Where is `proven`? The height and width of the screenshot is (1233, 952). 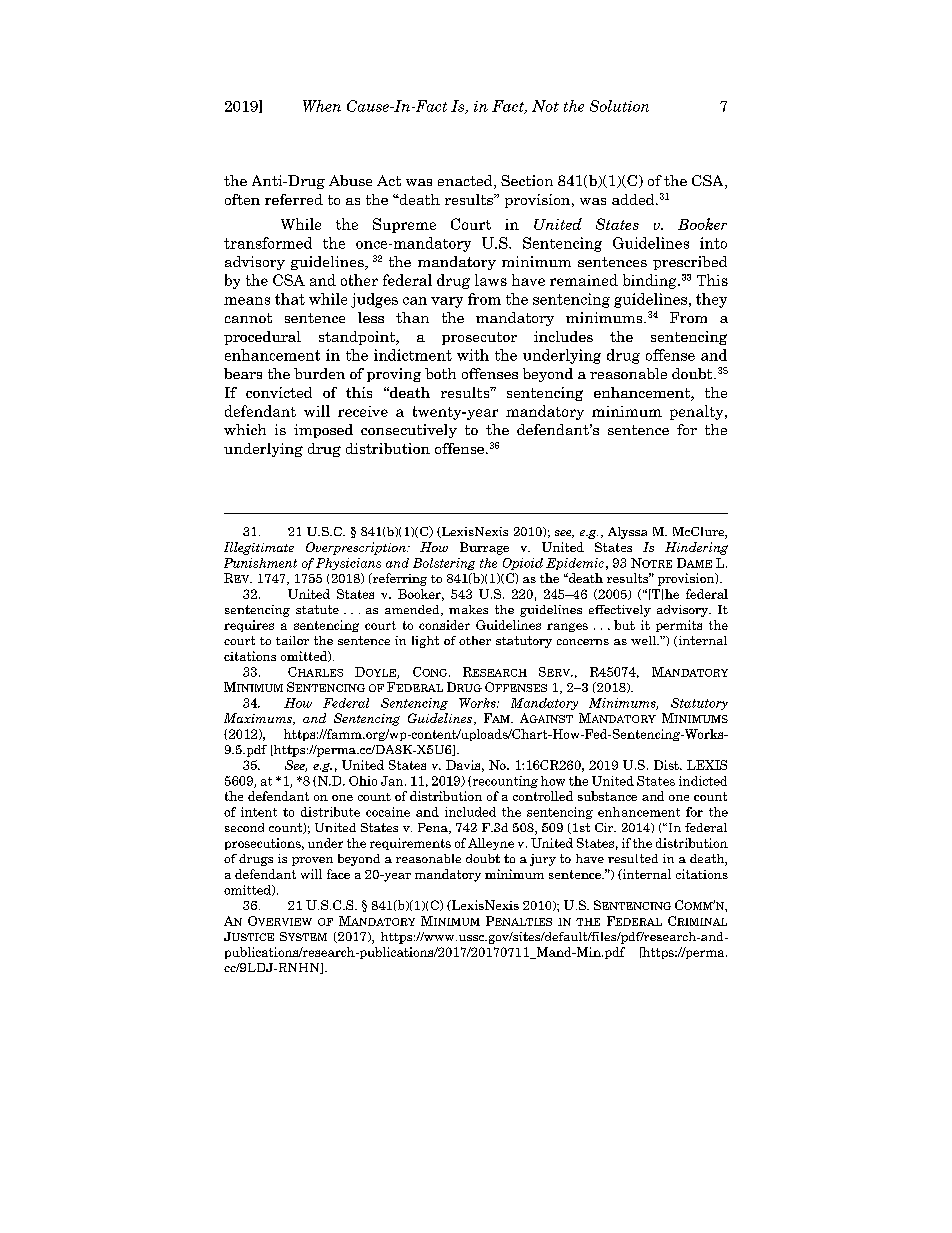 proven is located at coordinates (312, 861).
